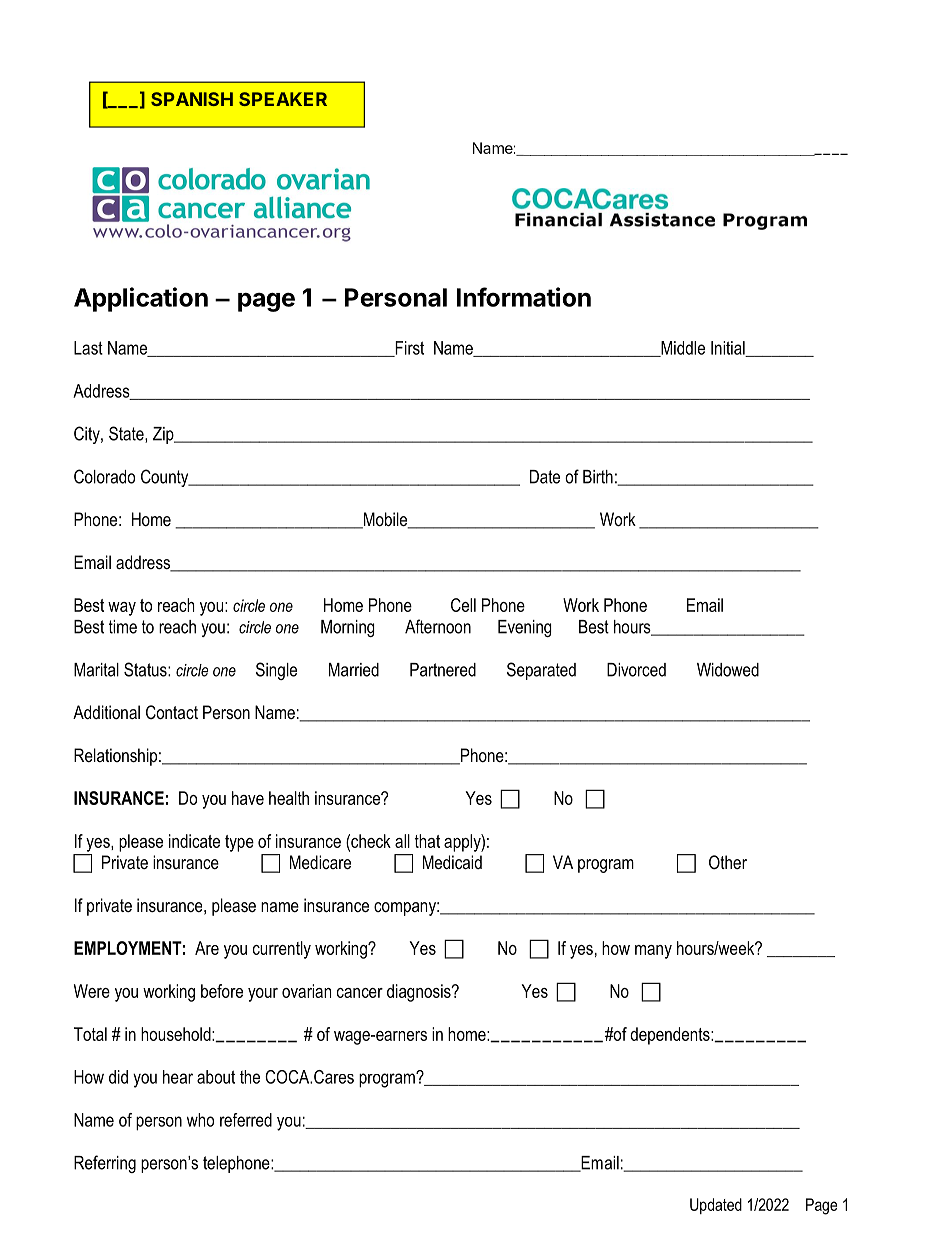 Image resolution: width=952 pixels, height=1233 pixels. Describe the element at coordinates (524, 297) in the image. I see `Information` at that location.
